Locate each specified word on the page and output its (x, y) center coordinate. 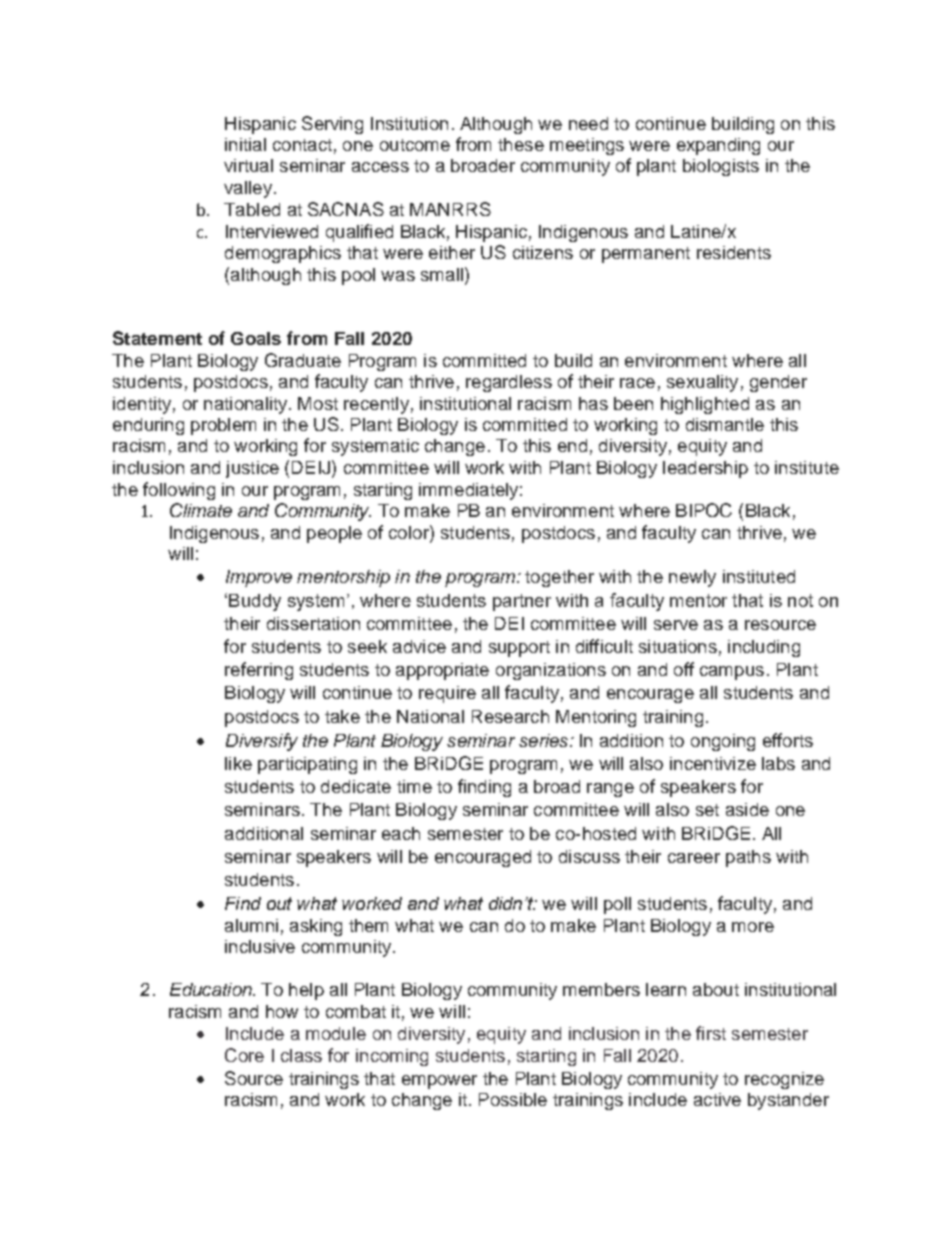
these (521, 144)
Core (244, 1055)
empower (439, 1082)
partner (522, 602)
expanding (718, 146)
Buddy (255, 602)
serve (676, 625)
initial (245, 144)
